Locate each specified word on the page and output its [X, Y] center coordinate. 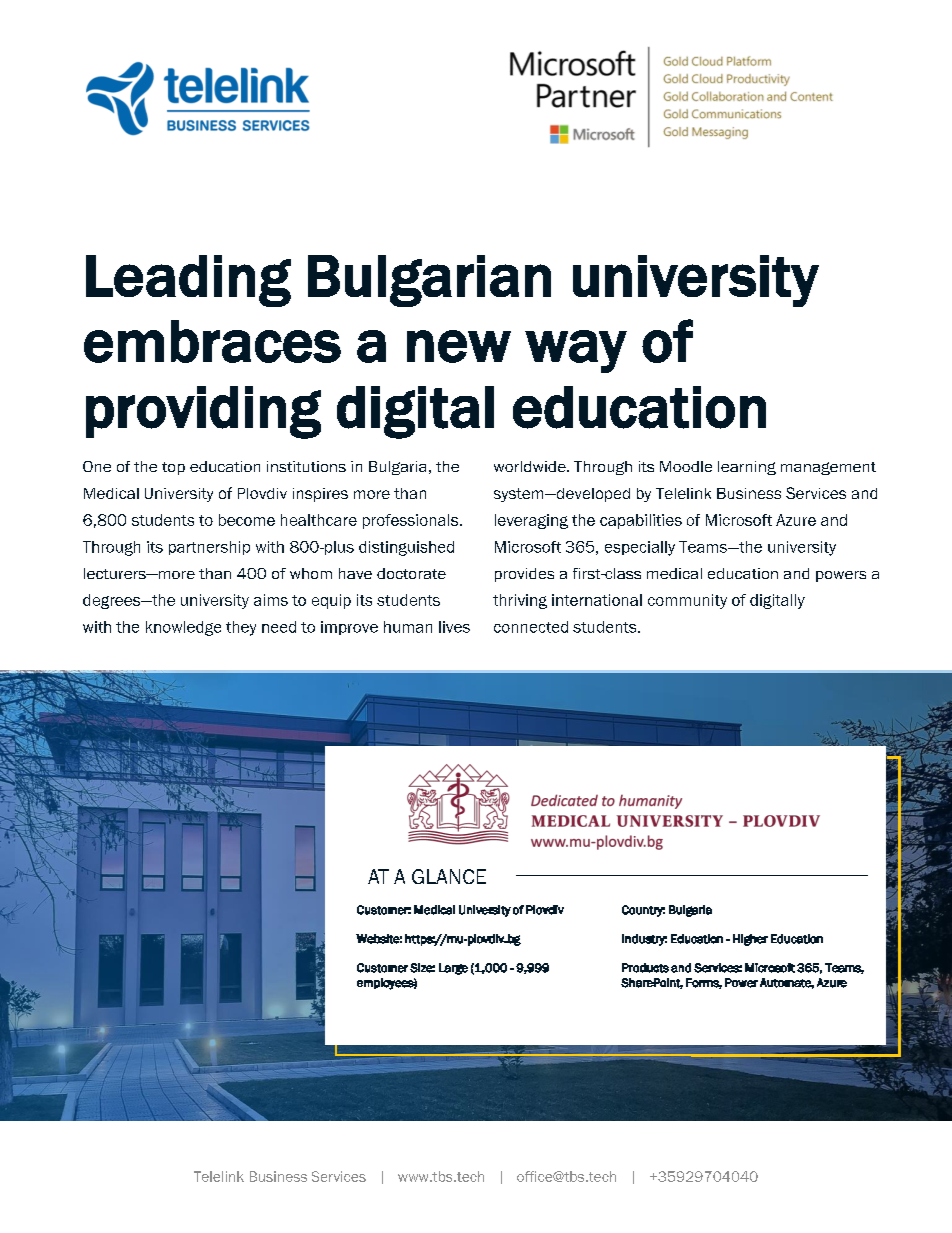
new [459, 346]
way [576, 351]
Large [453, 969]
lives [454, 627]
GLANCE [449, 876]
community [687, 601]
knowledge [183, 628]
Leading [188, 281]
